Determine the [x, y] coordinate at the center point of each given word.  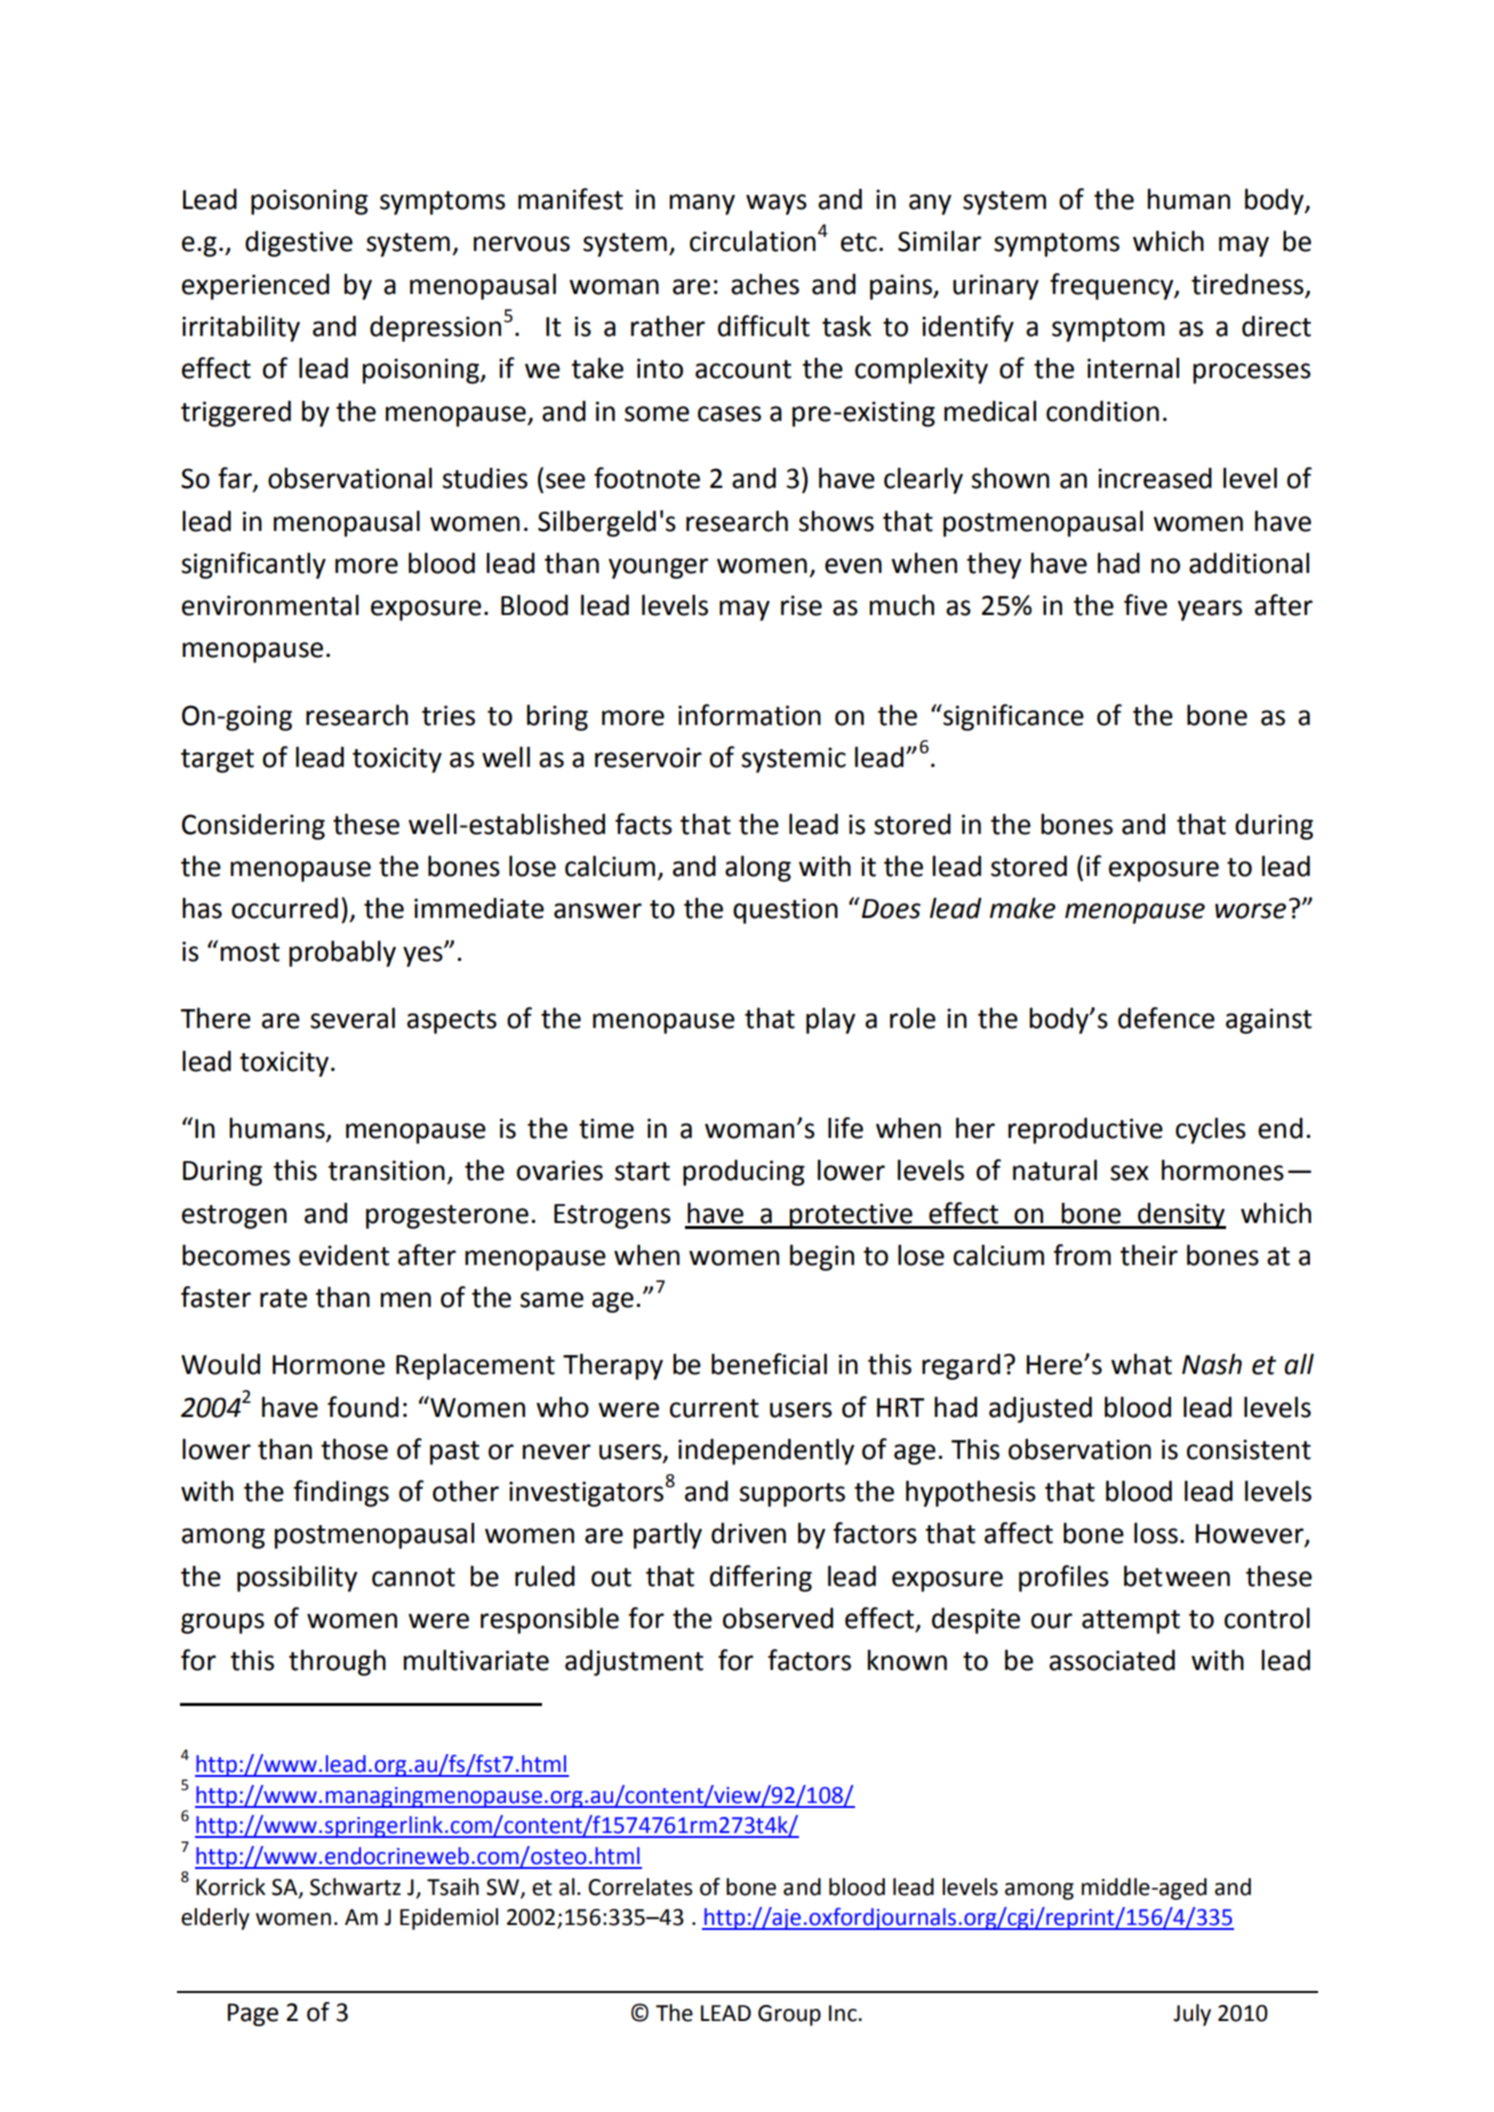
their [1149, 1255]
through [337, 1662]
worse [1250, 911]
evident [344, 1255]
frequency [1113, 286]
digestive [299, 243]
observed [778, 1618]
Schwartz [355, 1887]
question [785, 911]
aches [765, 284]
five [1145, 605]
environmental [270, 605]
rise [801, 605]
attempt [1131, 1622]
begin [822, 1257]
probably [342, 953]
